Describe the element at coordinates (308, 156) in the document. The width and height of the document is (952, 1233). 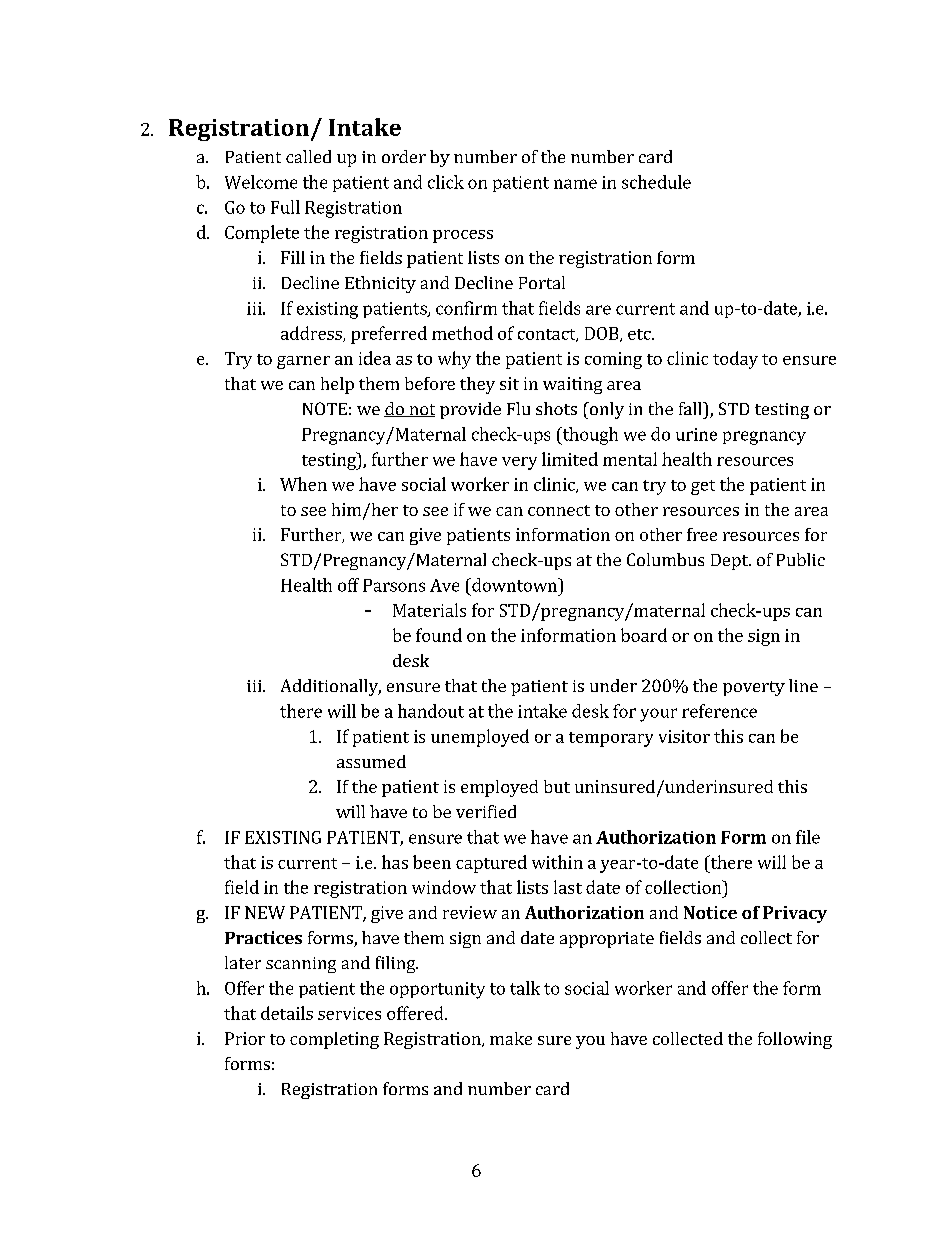
I see `called` at that location.
